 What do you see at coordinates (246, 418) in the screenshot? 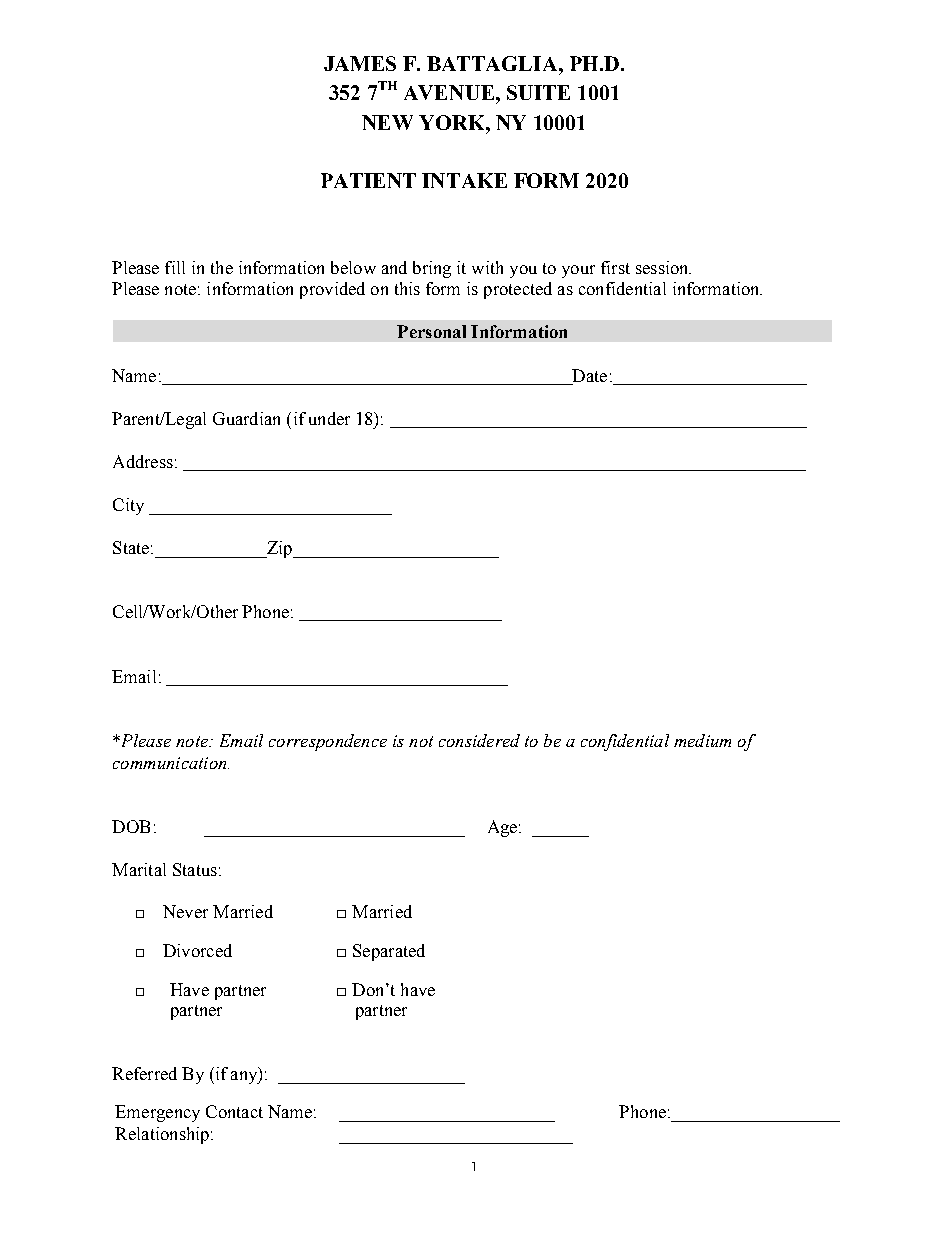
I see `Guardian` at bounding box center [246, 418].
